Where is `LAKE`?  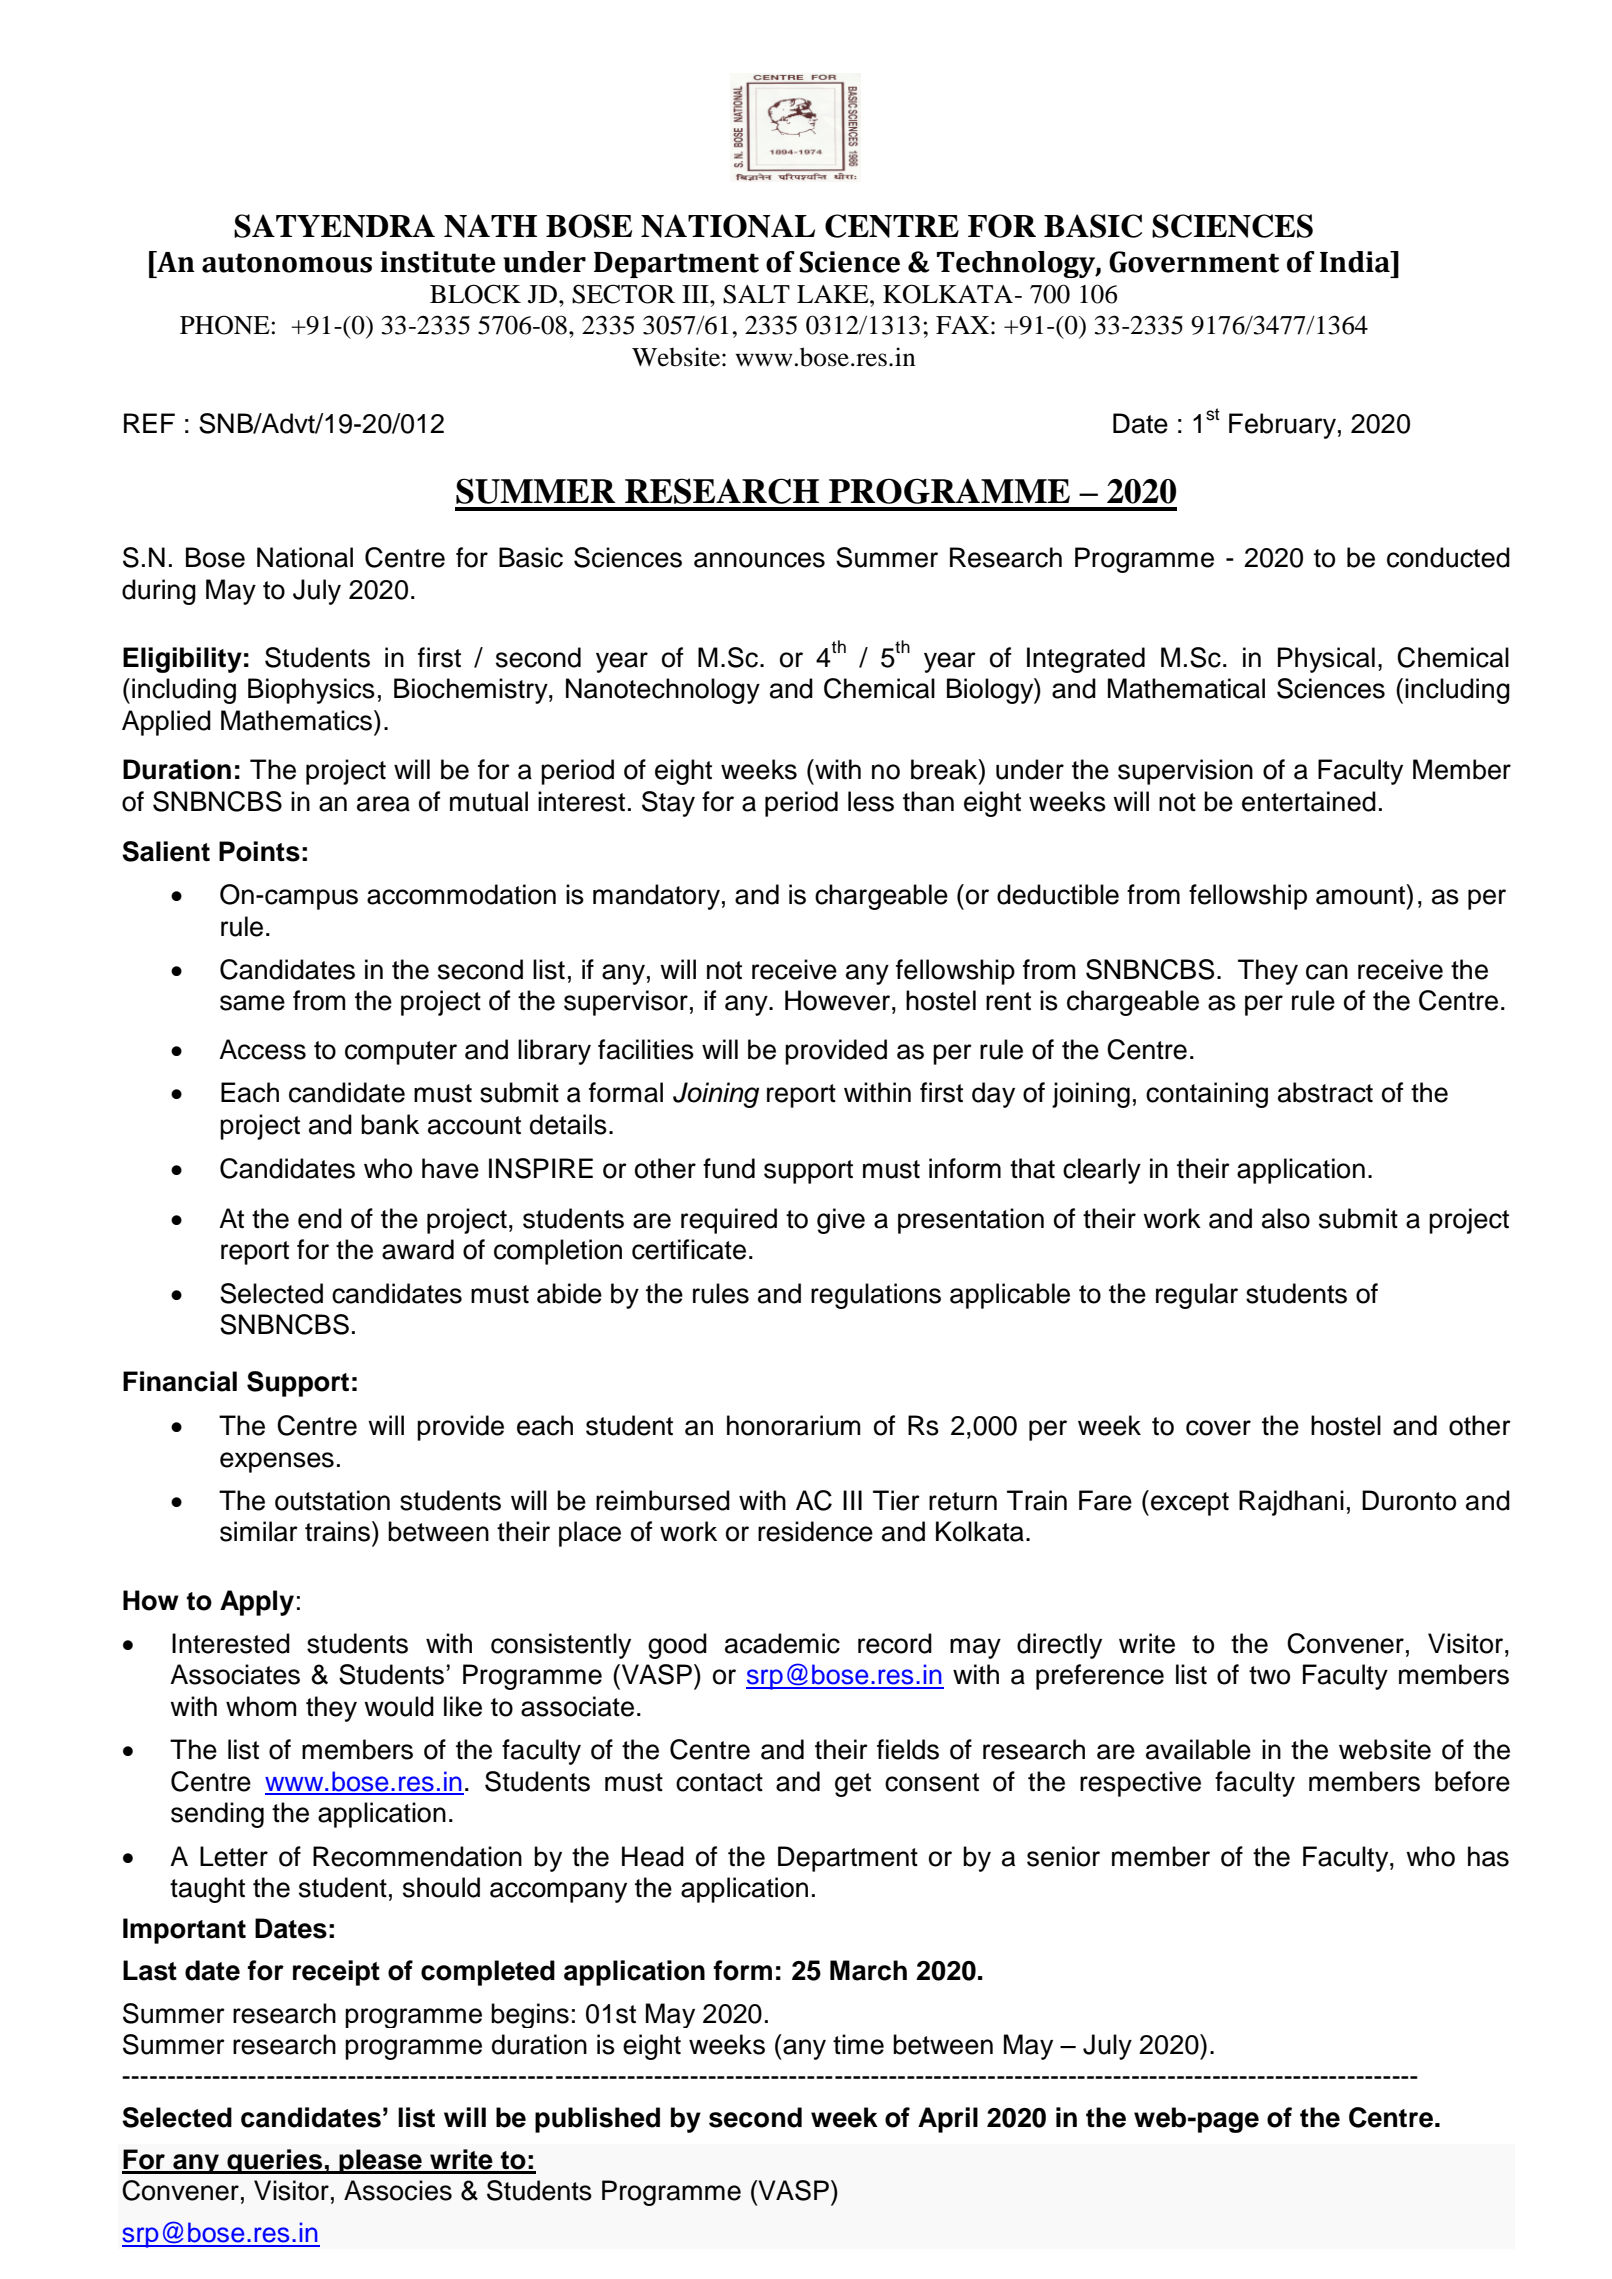
LAKE is located at coordinates (834, 294).
